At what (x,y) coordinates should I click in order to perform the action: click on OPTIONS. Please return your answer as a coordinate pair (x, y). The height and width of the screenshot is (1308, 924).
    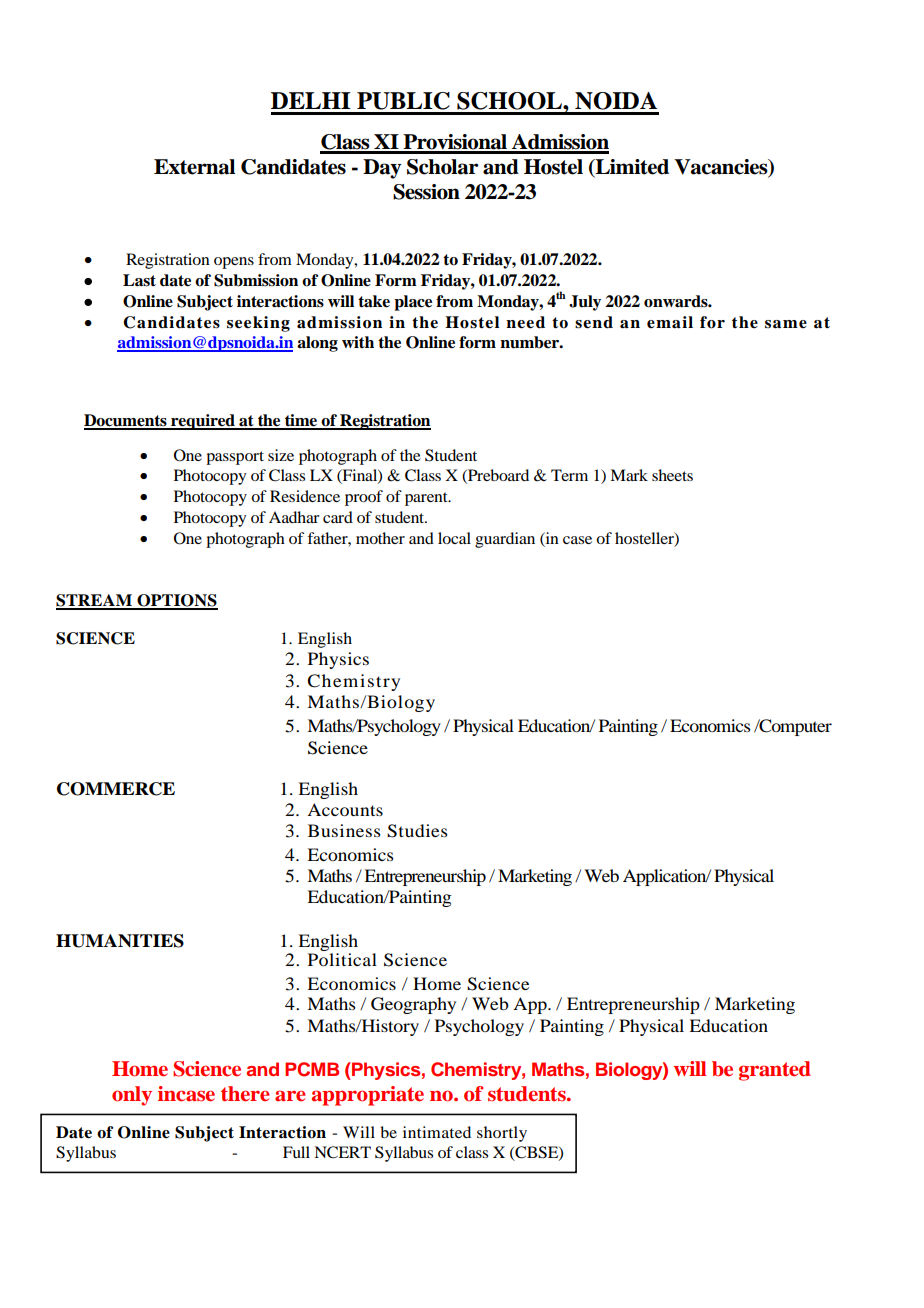
    Looking at the image, I should click on (176, 601).
